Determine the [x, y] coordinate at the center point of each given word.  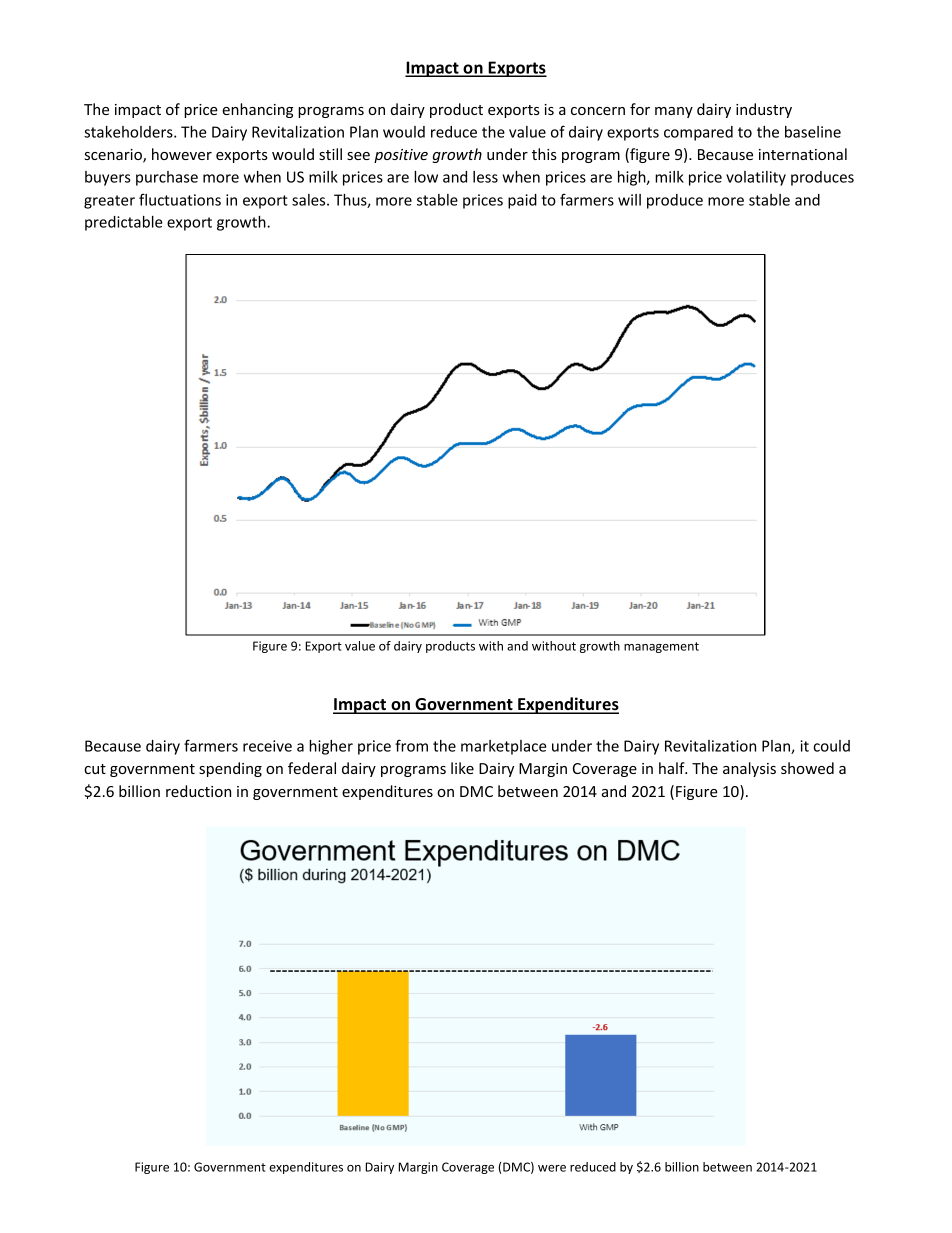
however [182, 154]
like [462, 768]
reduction [198, 791]
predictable [124, 223]
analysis [749, 769]
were [552, 1168]
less [485, 177]
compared [698, 133]
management [661, 647]
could [831, 746]
